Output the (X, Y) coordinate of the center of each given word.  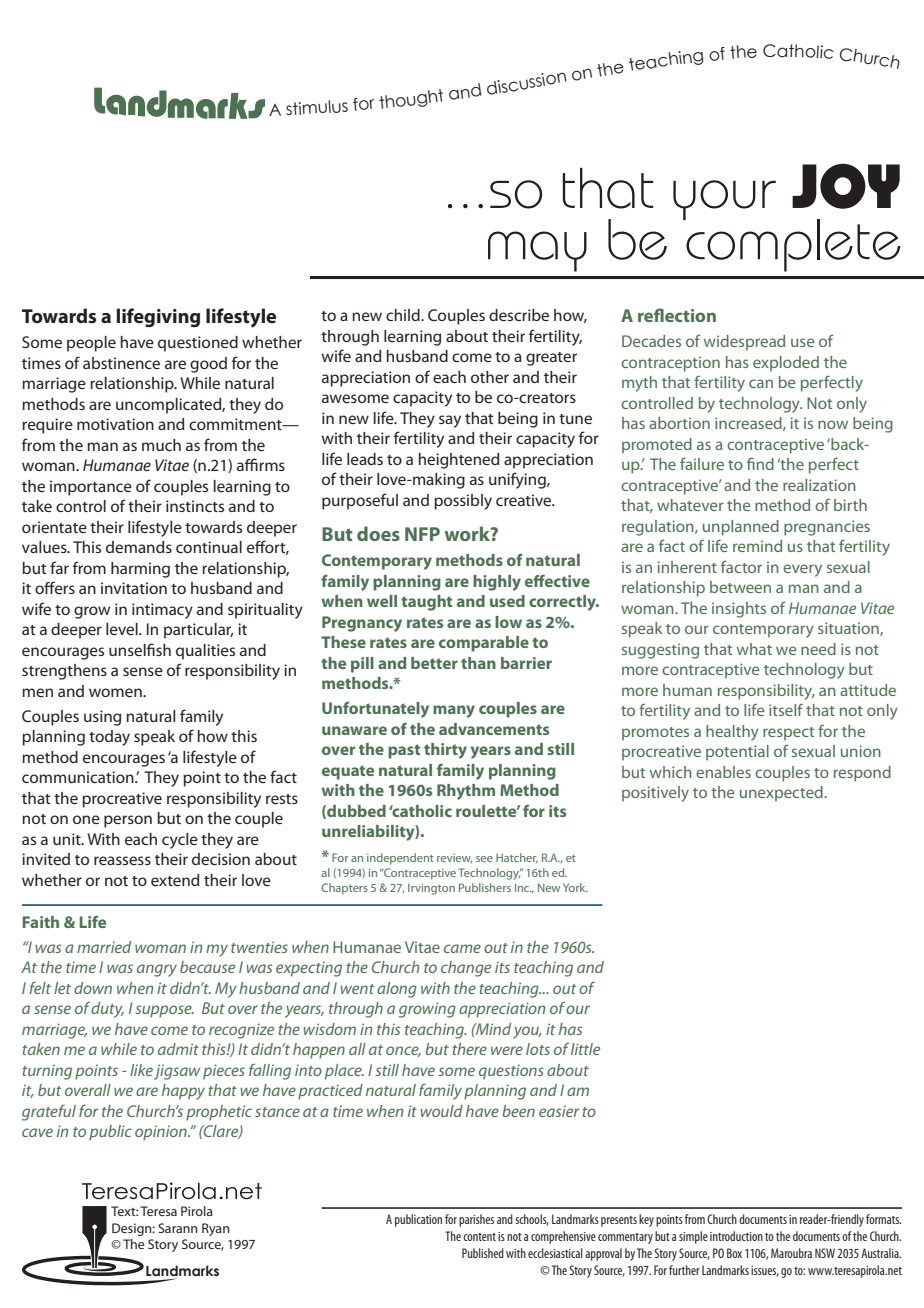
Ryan (216, 1229)
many (454, 711)
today (109, 738)
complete (792, 244)
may (537, 251)
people (91, 344)
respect (788, 734)
